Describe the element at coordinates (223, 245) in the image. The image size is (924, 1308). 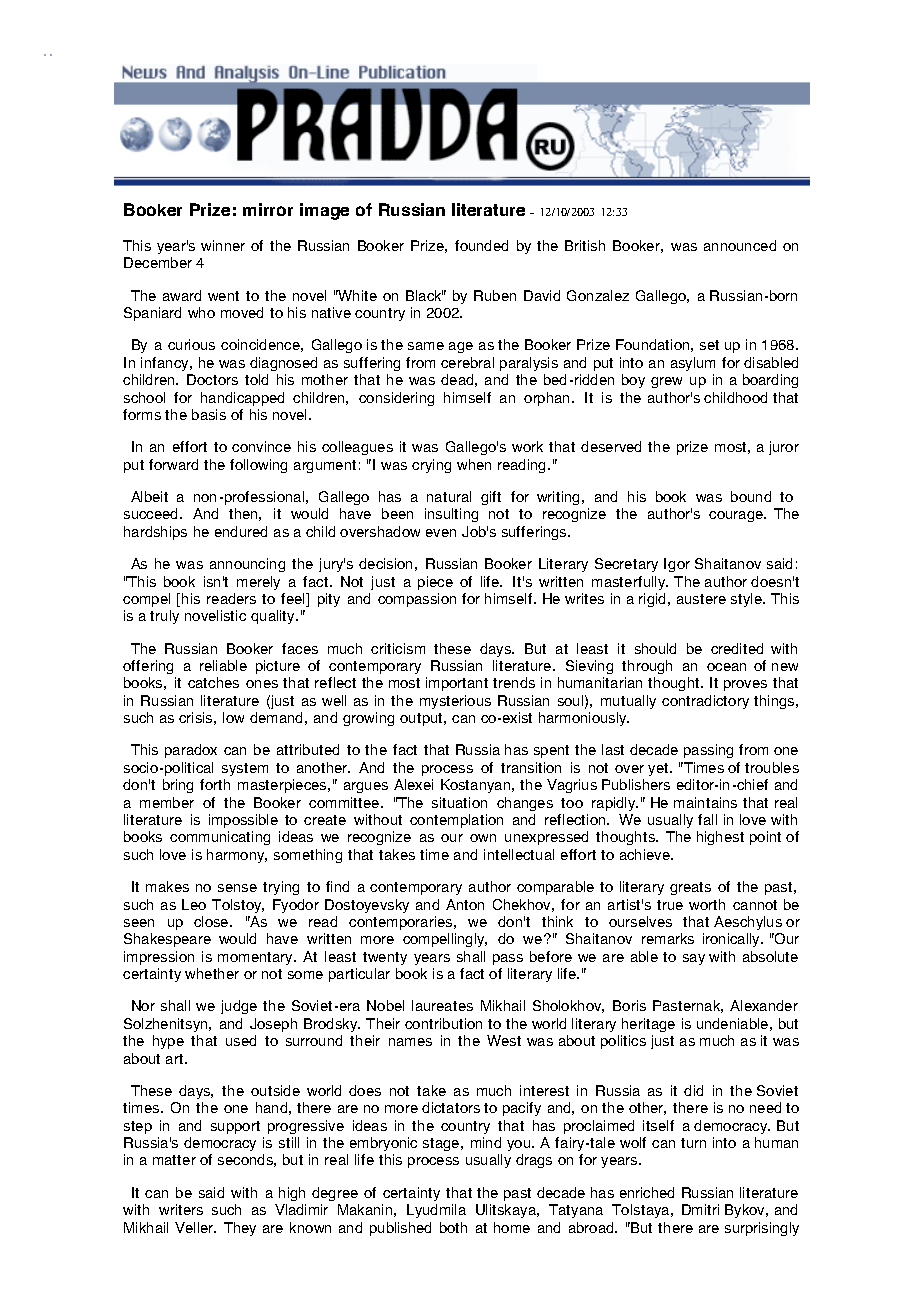
I see `winner` at that location.
